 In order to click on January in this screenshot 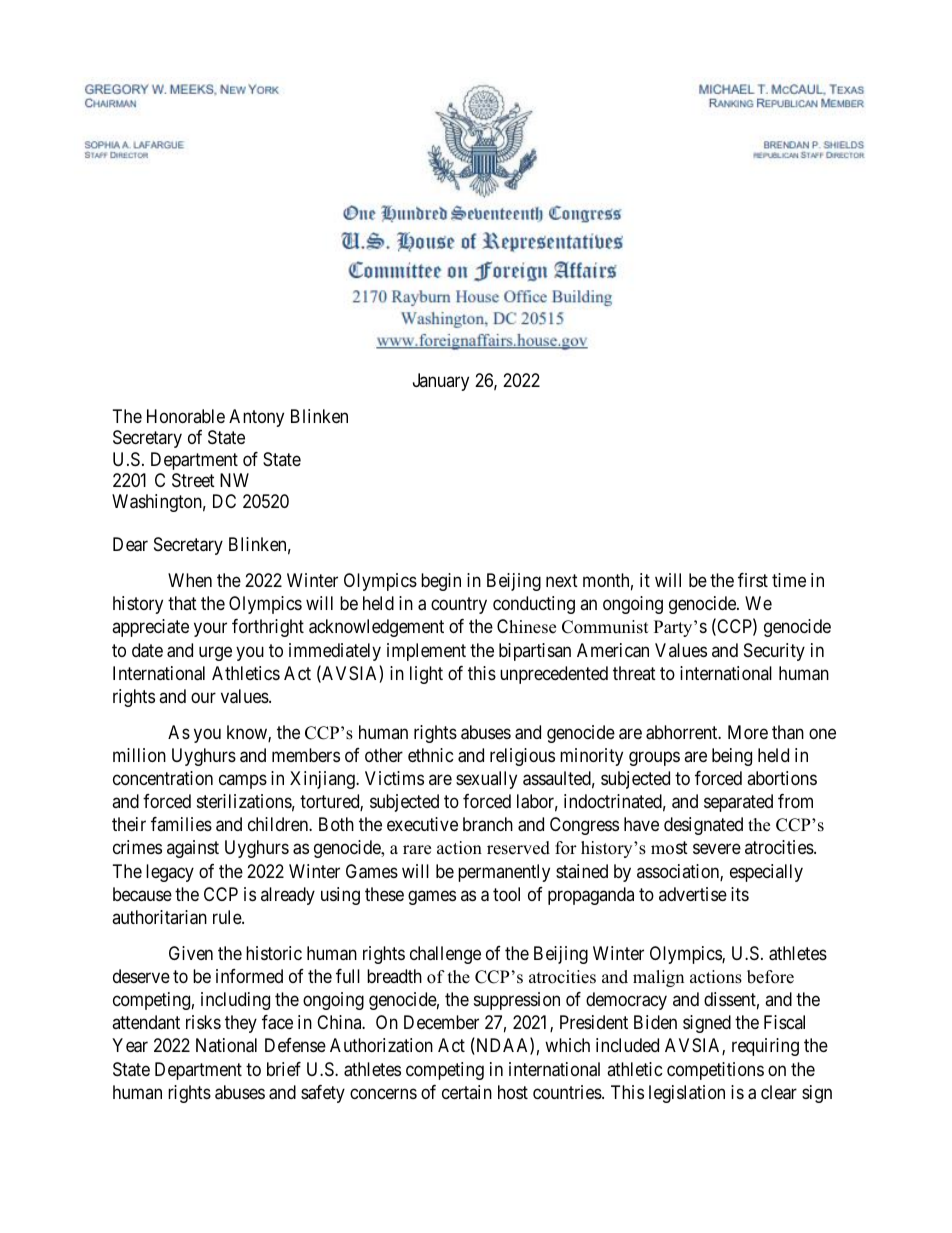, I will do `click(441, 382)`.
